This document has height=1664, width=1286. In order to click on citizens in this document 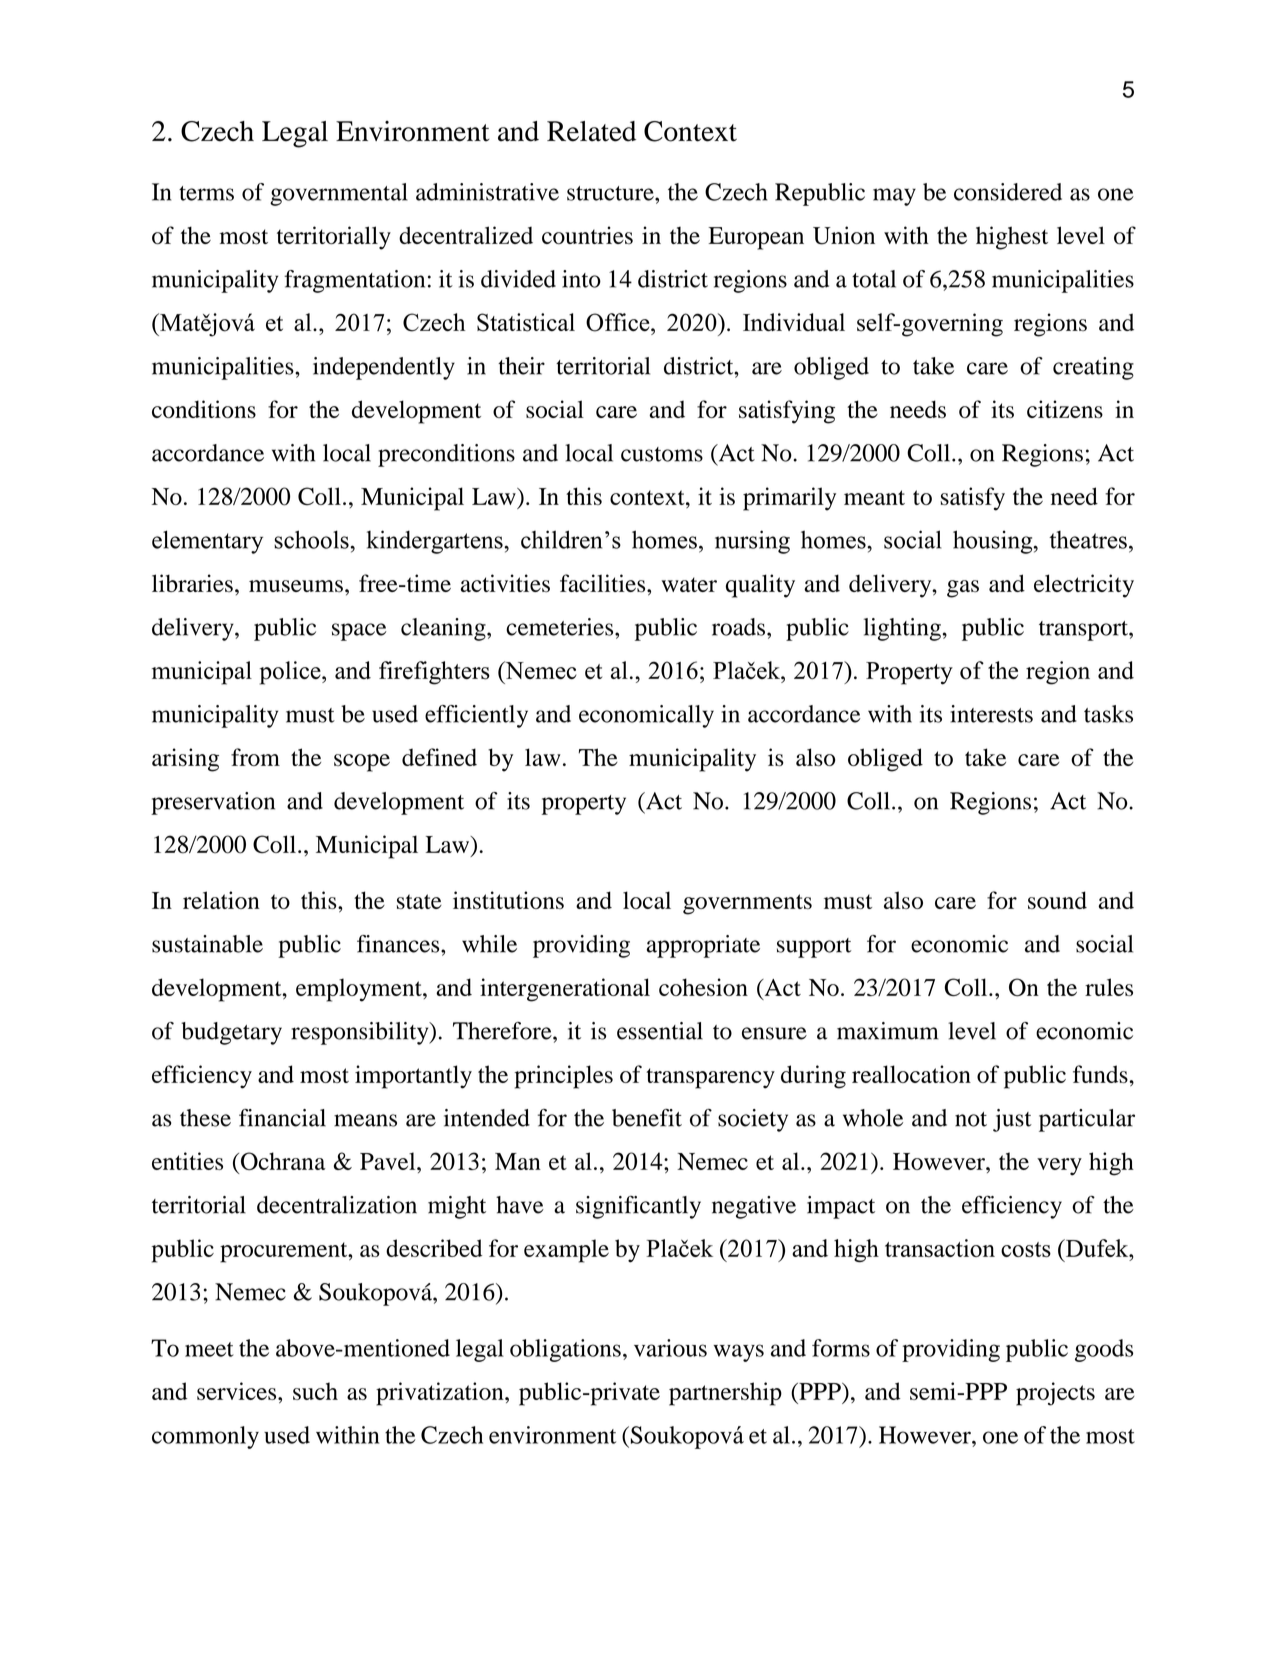, I will do `click(1065, 409)`.
